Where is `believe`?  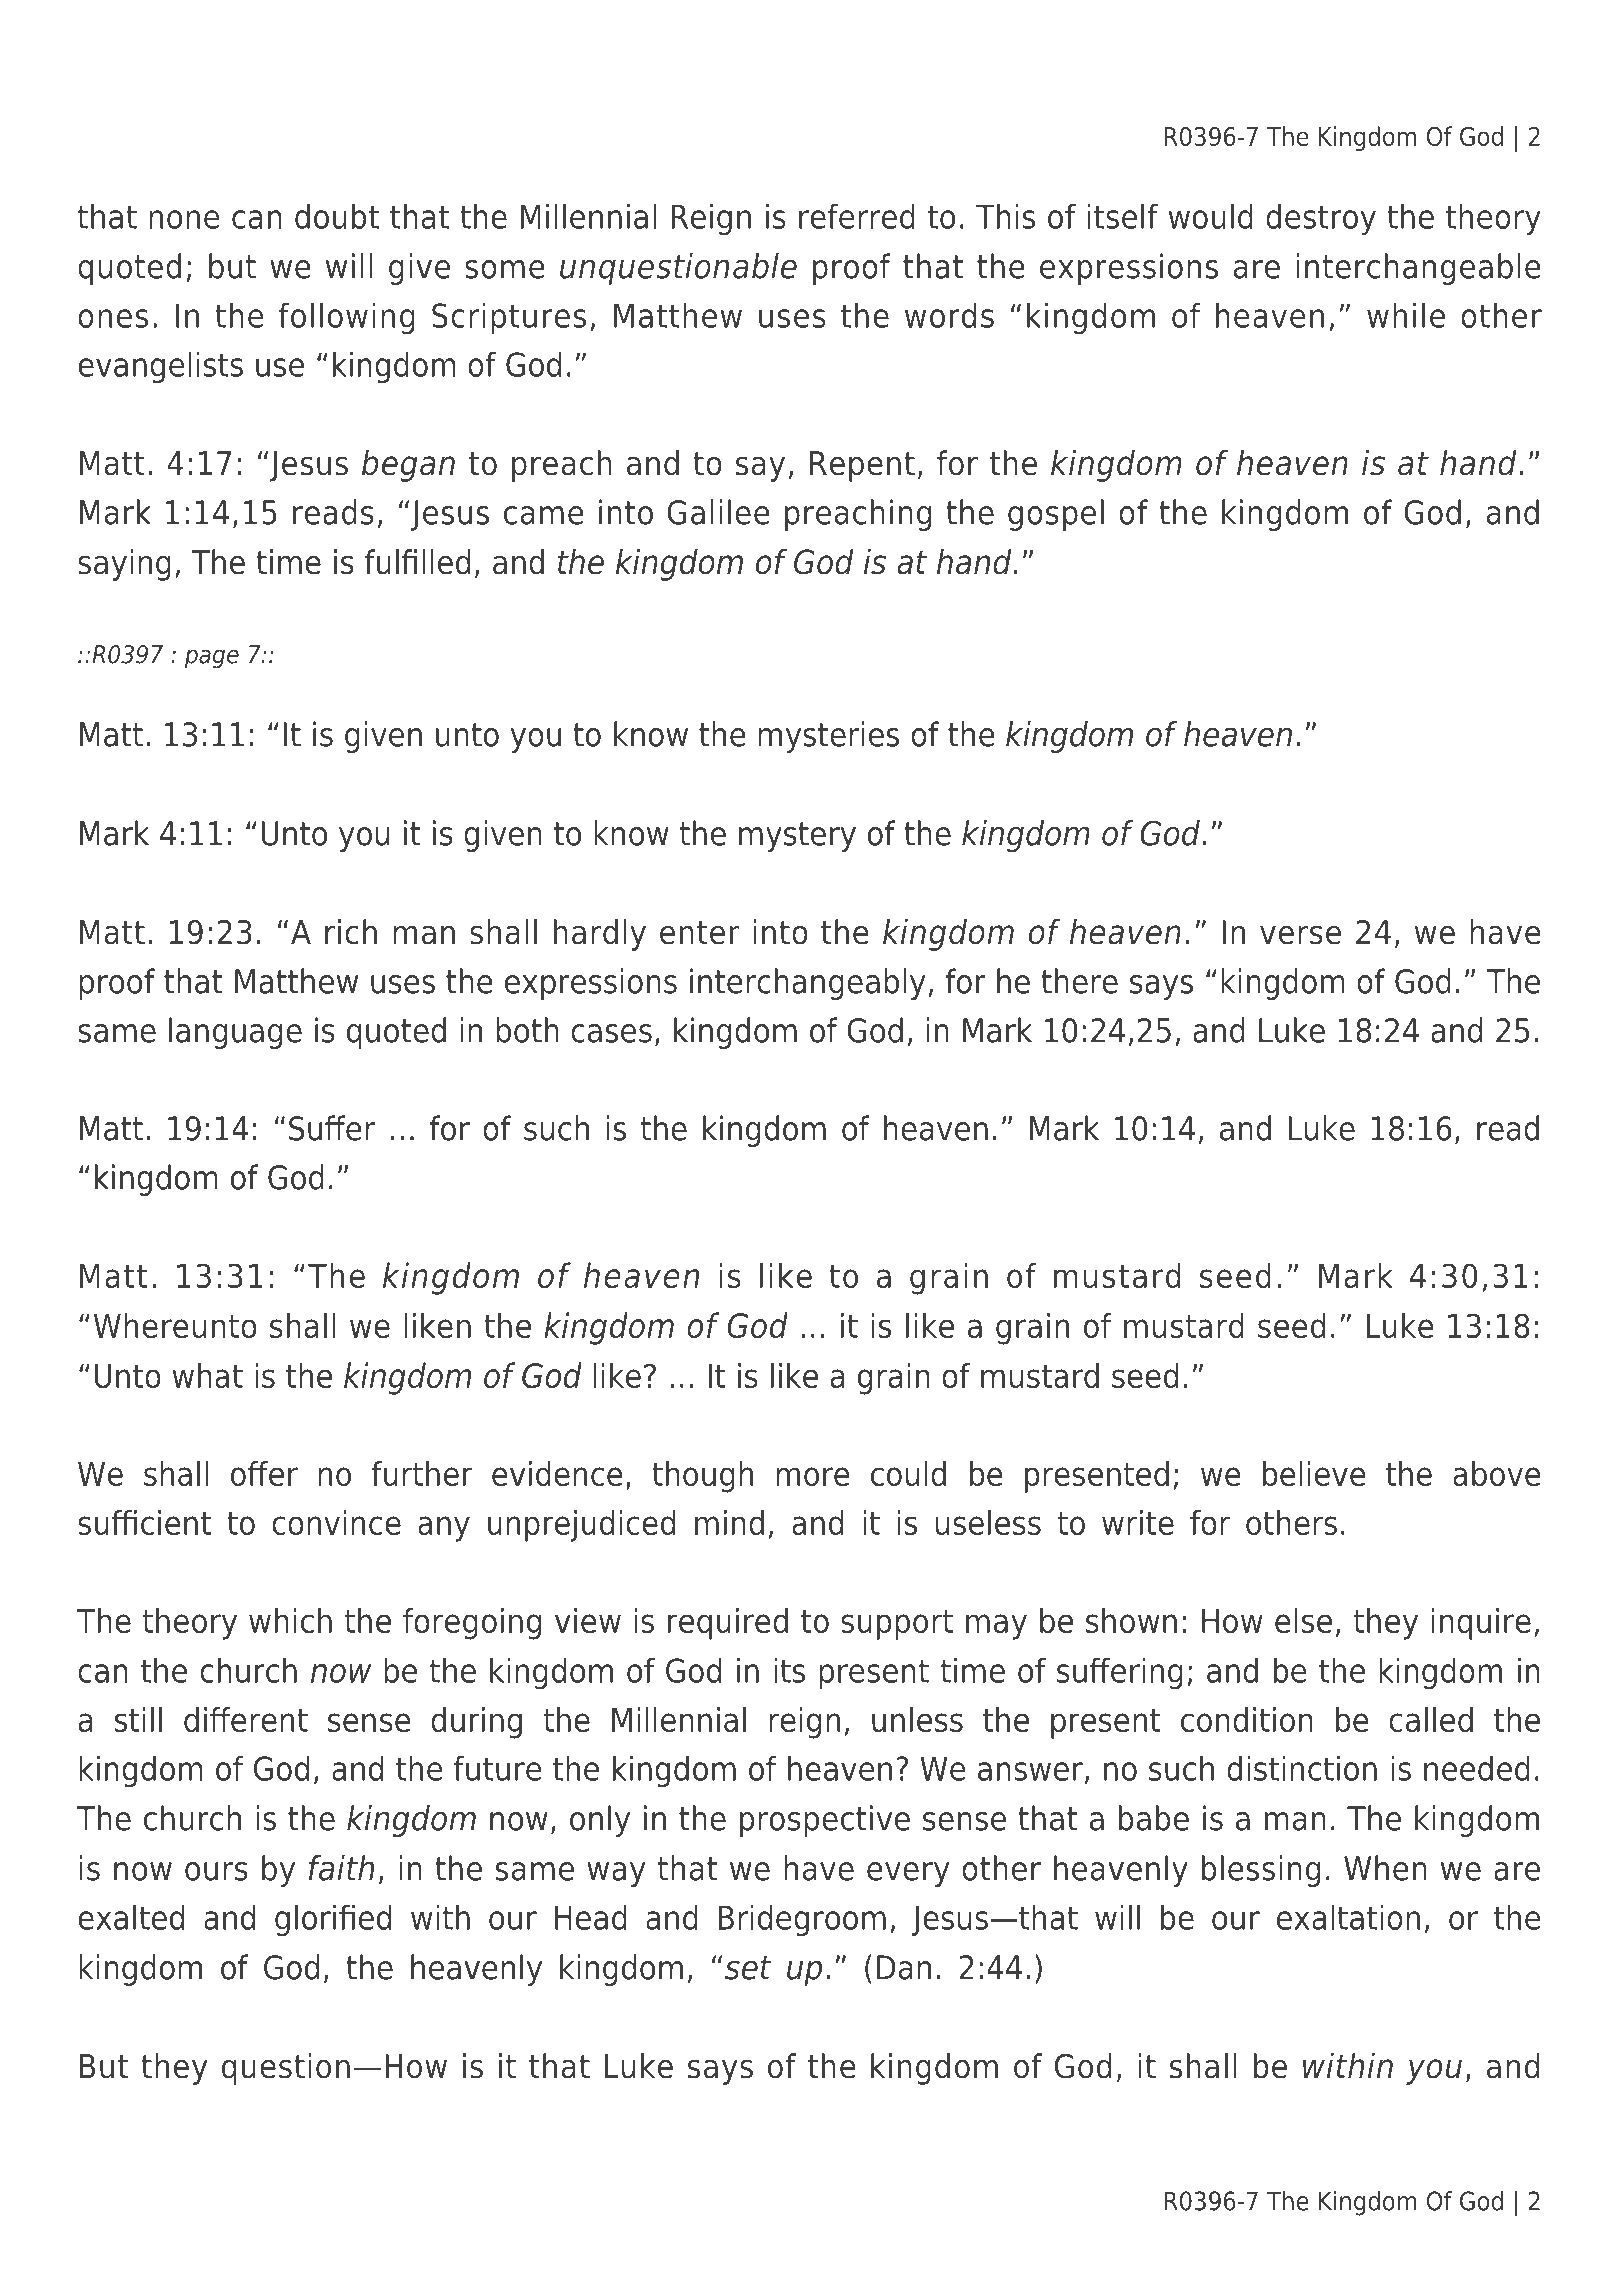
believe is located at coordinates (1314, 1473).
